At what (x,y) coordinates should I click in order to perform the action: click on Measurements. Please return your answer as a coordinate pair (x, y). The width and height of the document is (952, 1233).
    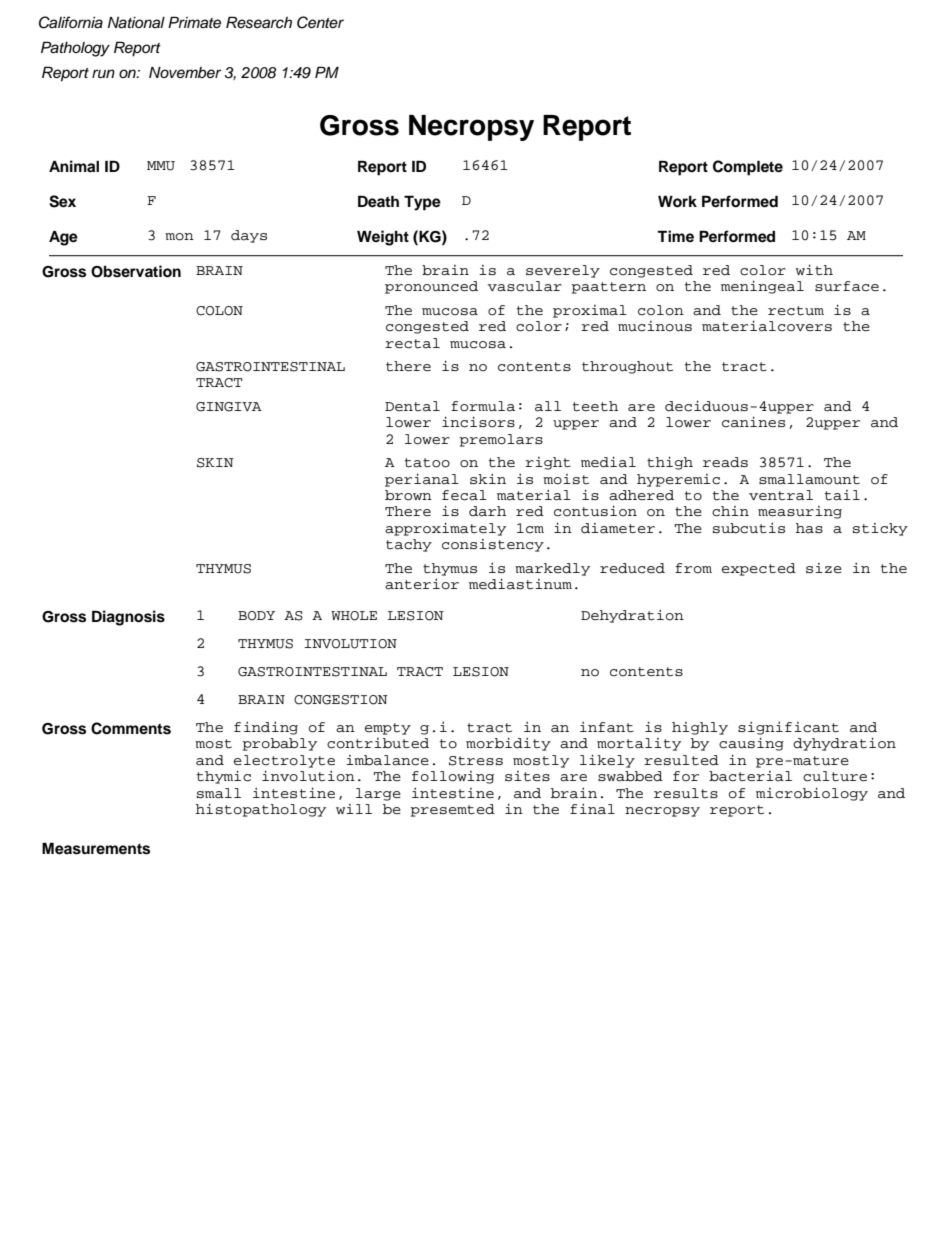
    Looking at the image, I should click on (96, 848).
